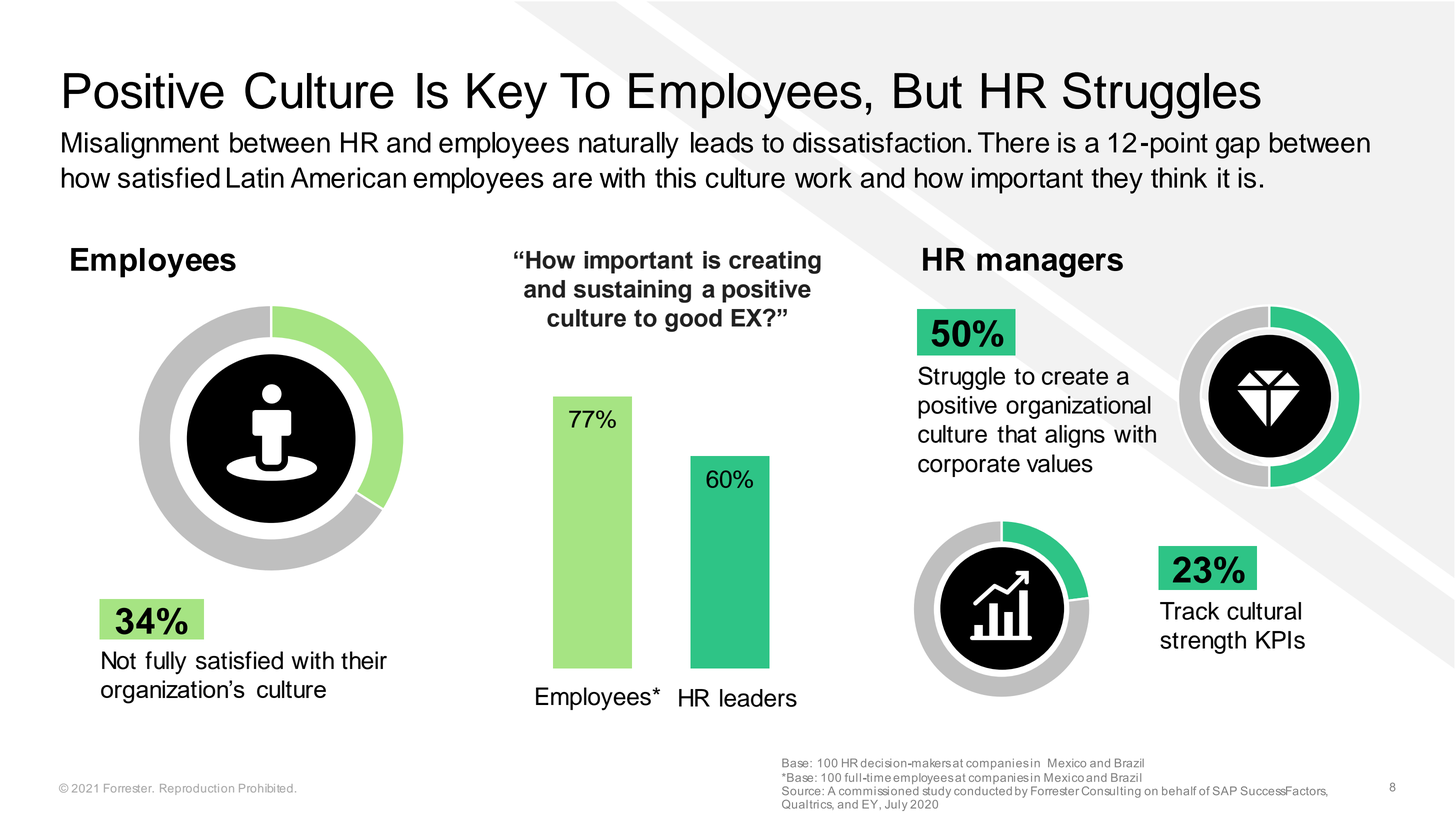 The height and width of the screenshot is (819, 1456). What do you see at coordinates (969, 466) in the screenshot?
I see `corporate` at bounding box center [969, 466].
